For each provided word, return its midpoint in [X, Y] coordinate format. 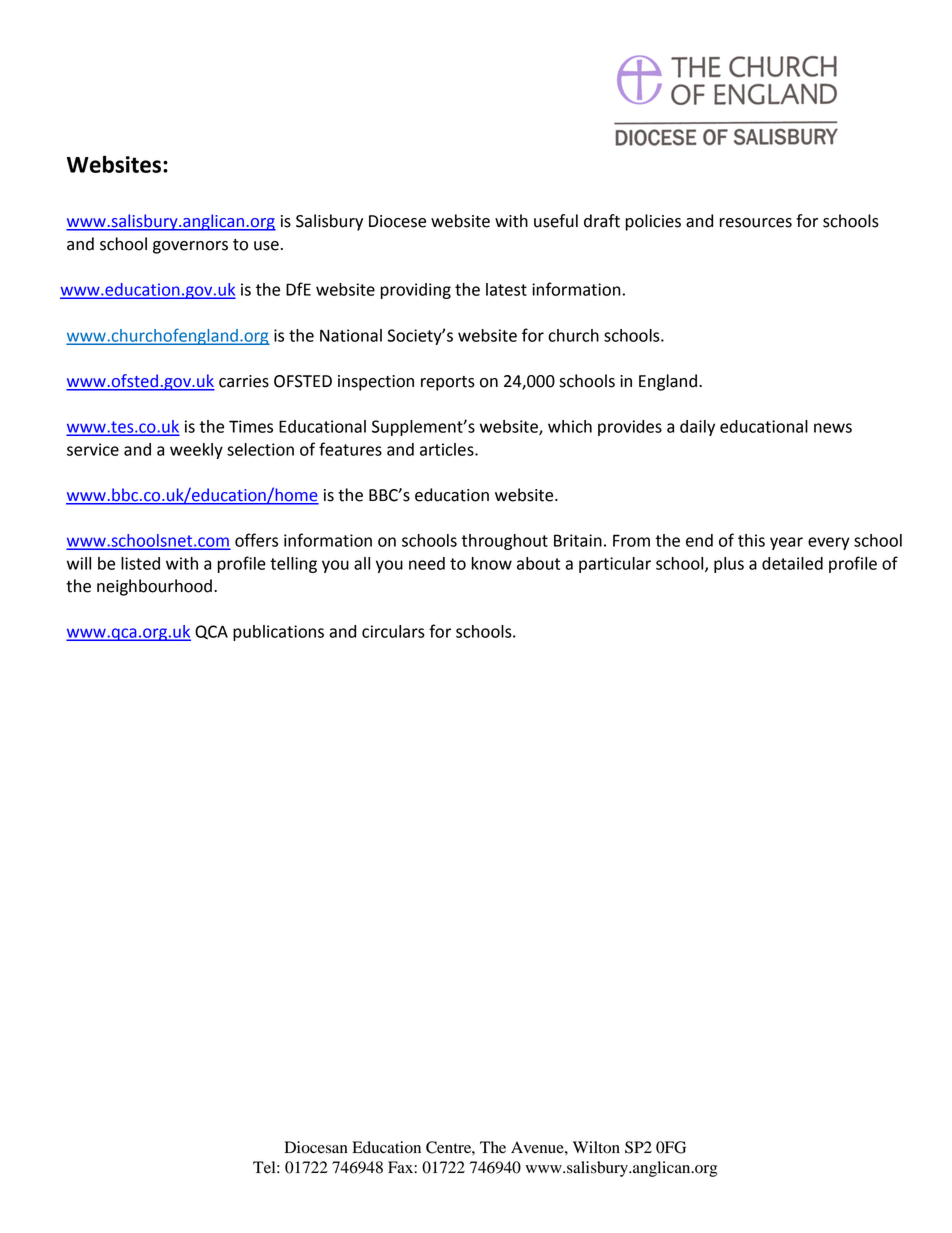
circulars [393, 631]
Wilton [596, 1147]
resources [755, 223]
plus [729, 565]
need [427, 563]
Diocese [397, 221]
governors [190, 247]
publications [278, 633]
